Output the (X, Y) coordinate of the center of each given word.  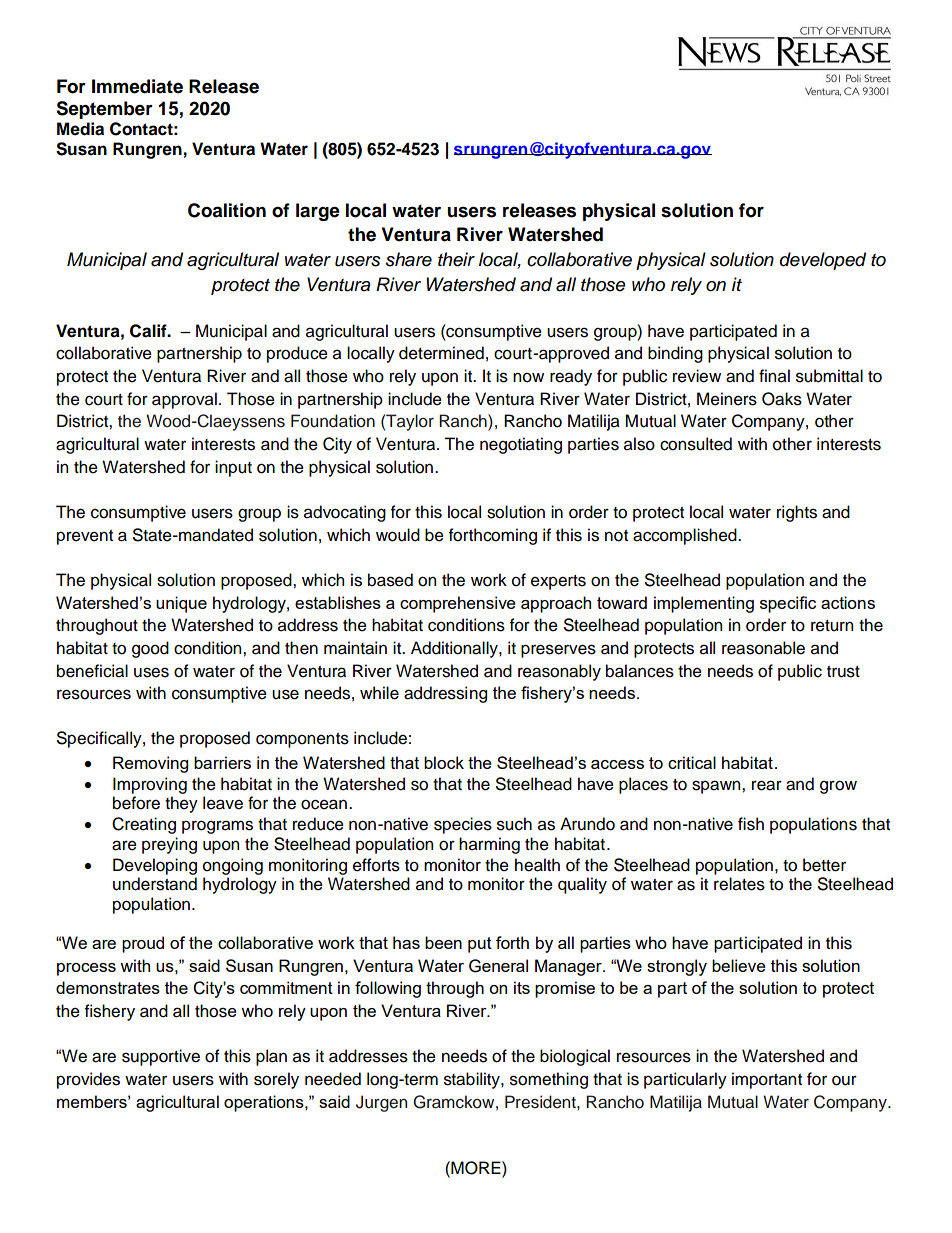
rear (767, 785)
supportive (161, 1057)
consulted (696, 444)
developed (823, 261)
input (233, 468)
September (104, 110)
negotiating (521, 445)
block (444, 762)
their (456, 259)
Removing (150, 764)
